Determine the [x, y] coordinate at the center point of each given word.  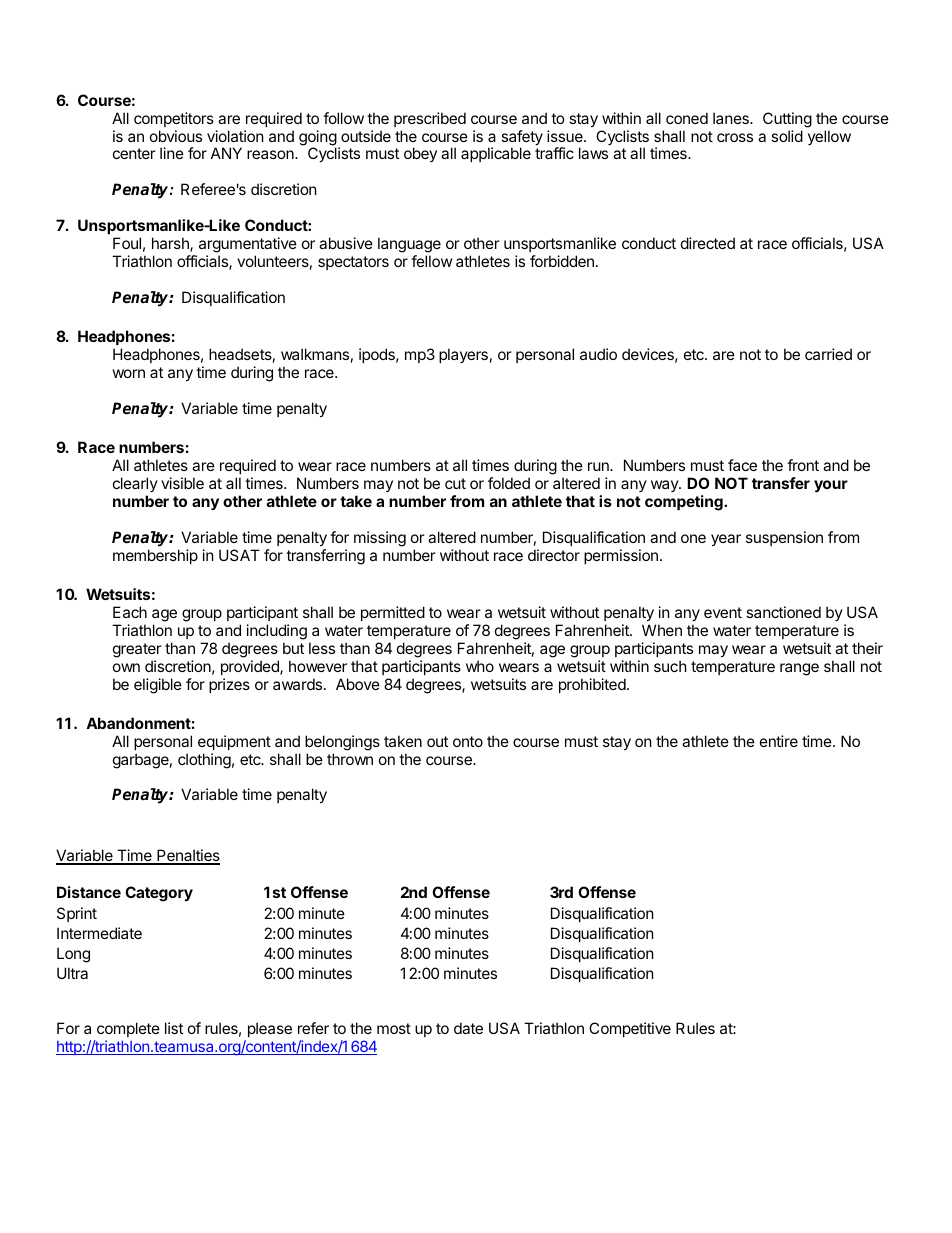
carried [828, 354]
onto [468, 741]
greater [137, 650]
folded [509, 483]
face [742, 465]
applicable [496, 154]
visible [182, 483]
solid [787, 136]
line [172, 153]
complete [128, 1029]
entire [779, 741]
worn [129, 373]
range [799, 669]
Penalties [187, 856]
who [480, 666]
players [463, 355]
